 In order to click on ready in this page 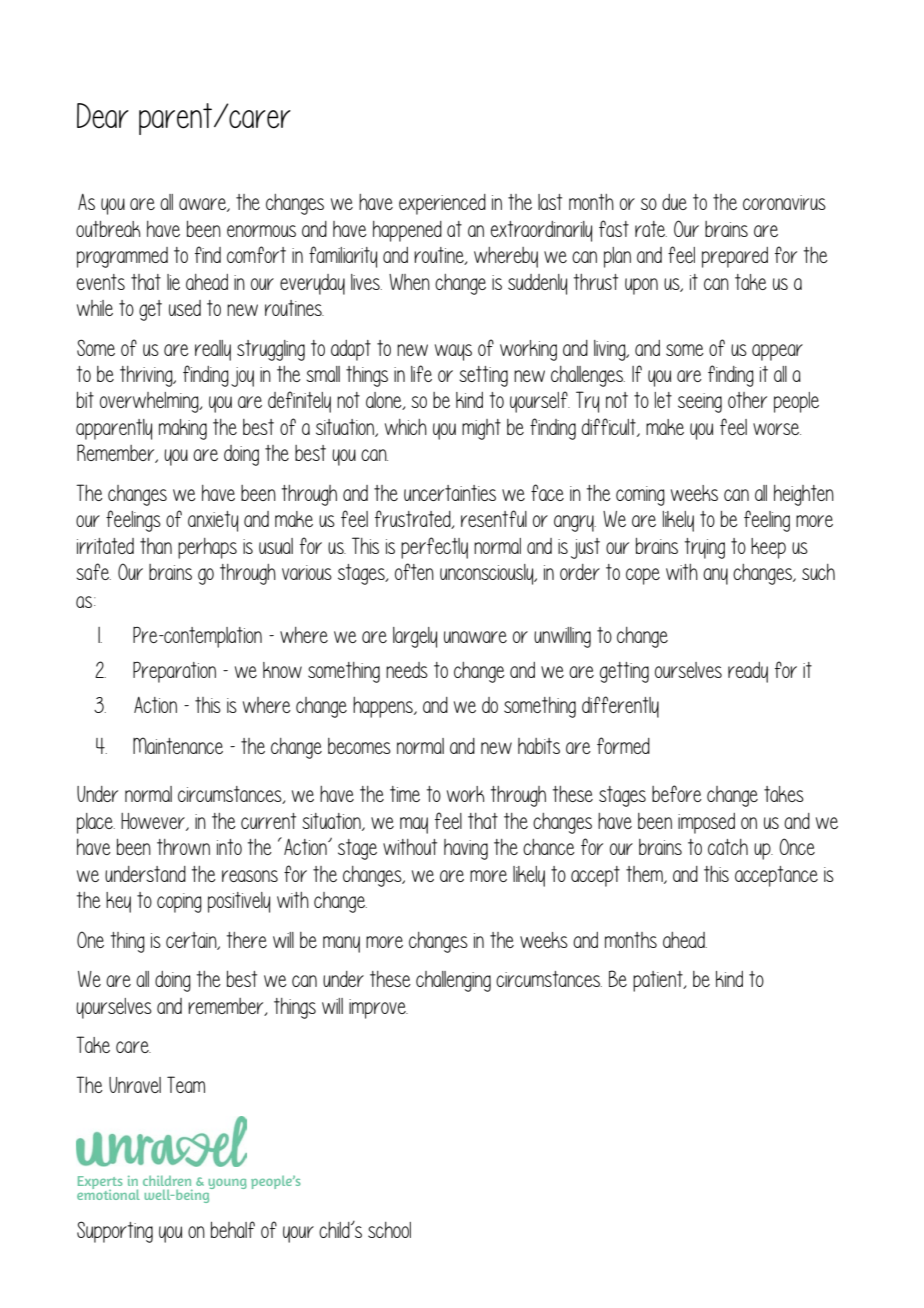, I will do `click(748, 672)`.
